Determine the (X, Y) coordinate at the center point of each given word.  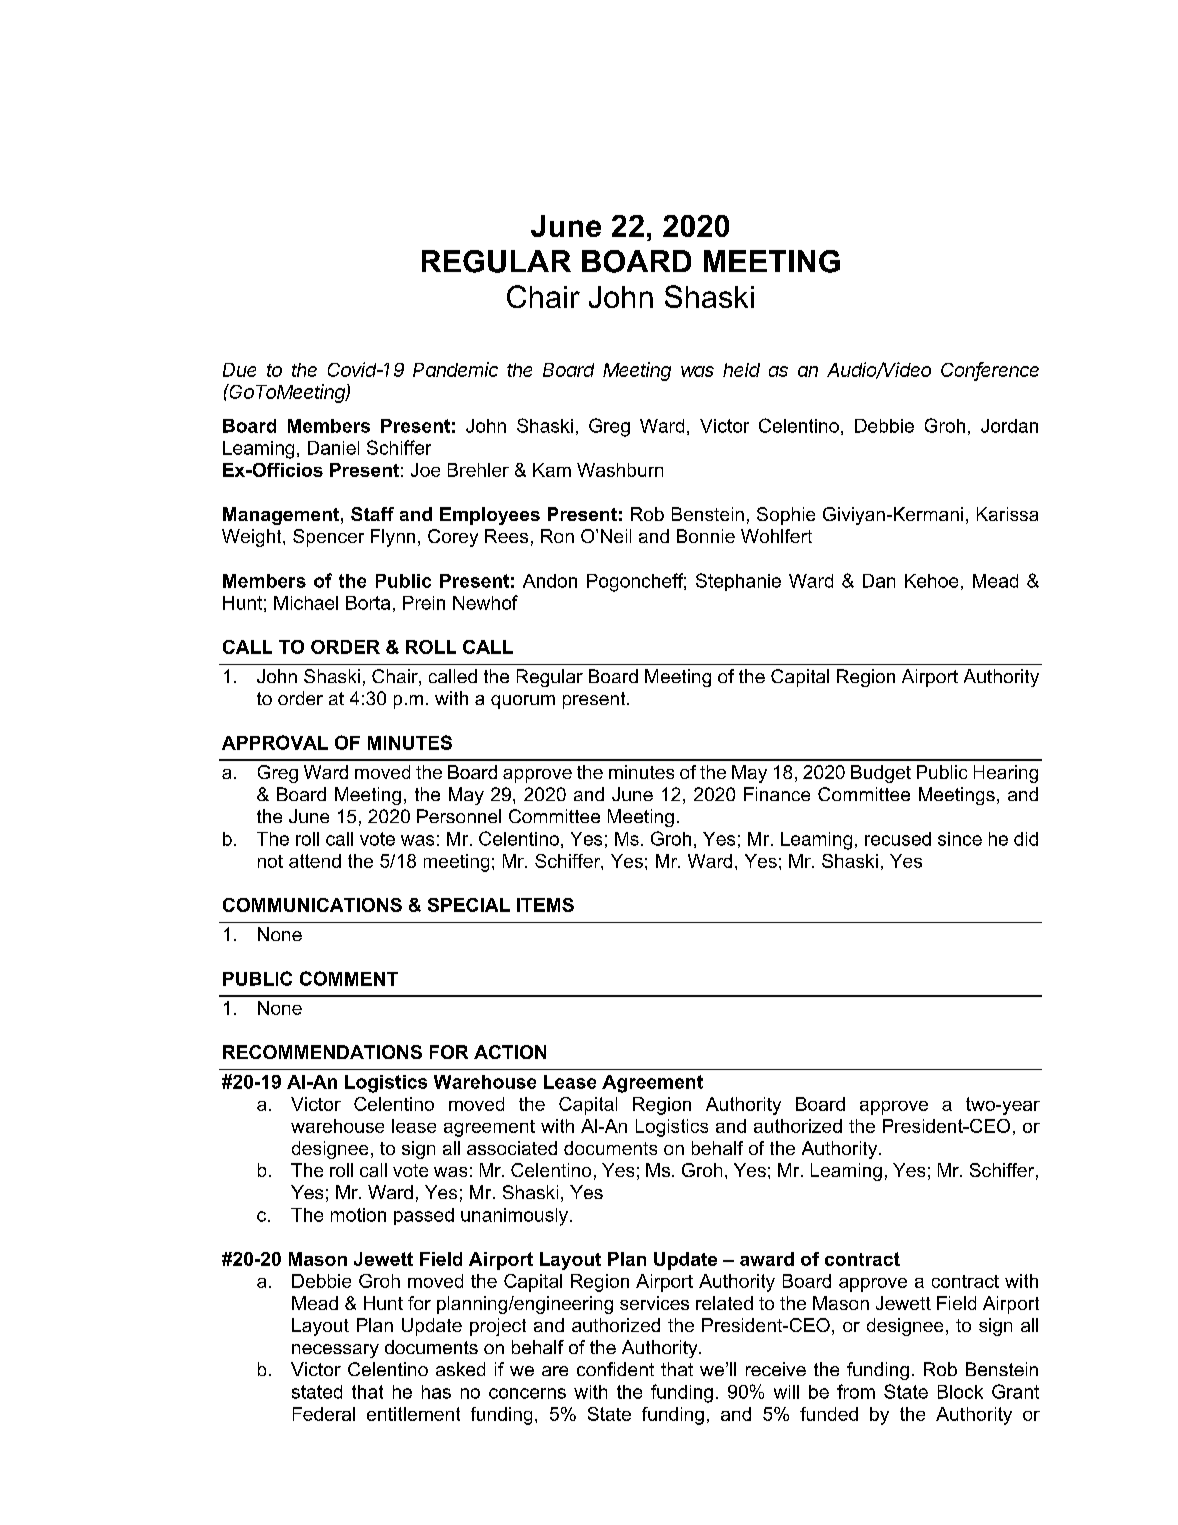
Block (960, 1392)
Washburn (620, 470)
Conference (990, 370)
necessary (335, 1351)
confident (615, 1369)
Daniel (333, 448)
